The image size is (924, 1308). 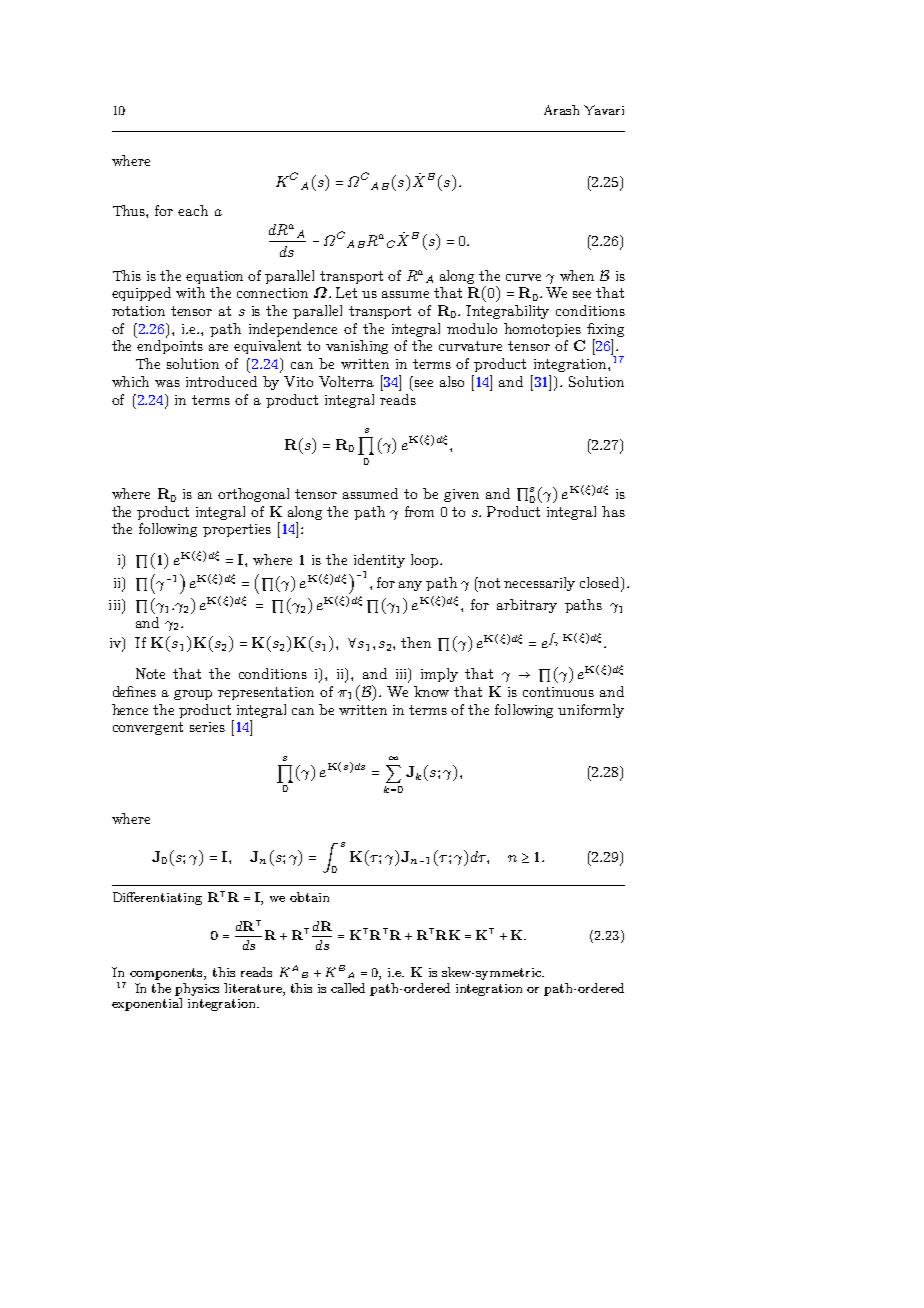 I want to click on each, so click(x=193, y=210).
